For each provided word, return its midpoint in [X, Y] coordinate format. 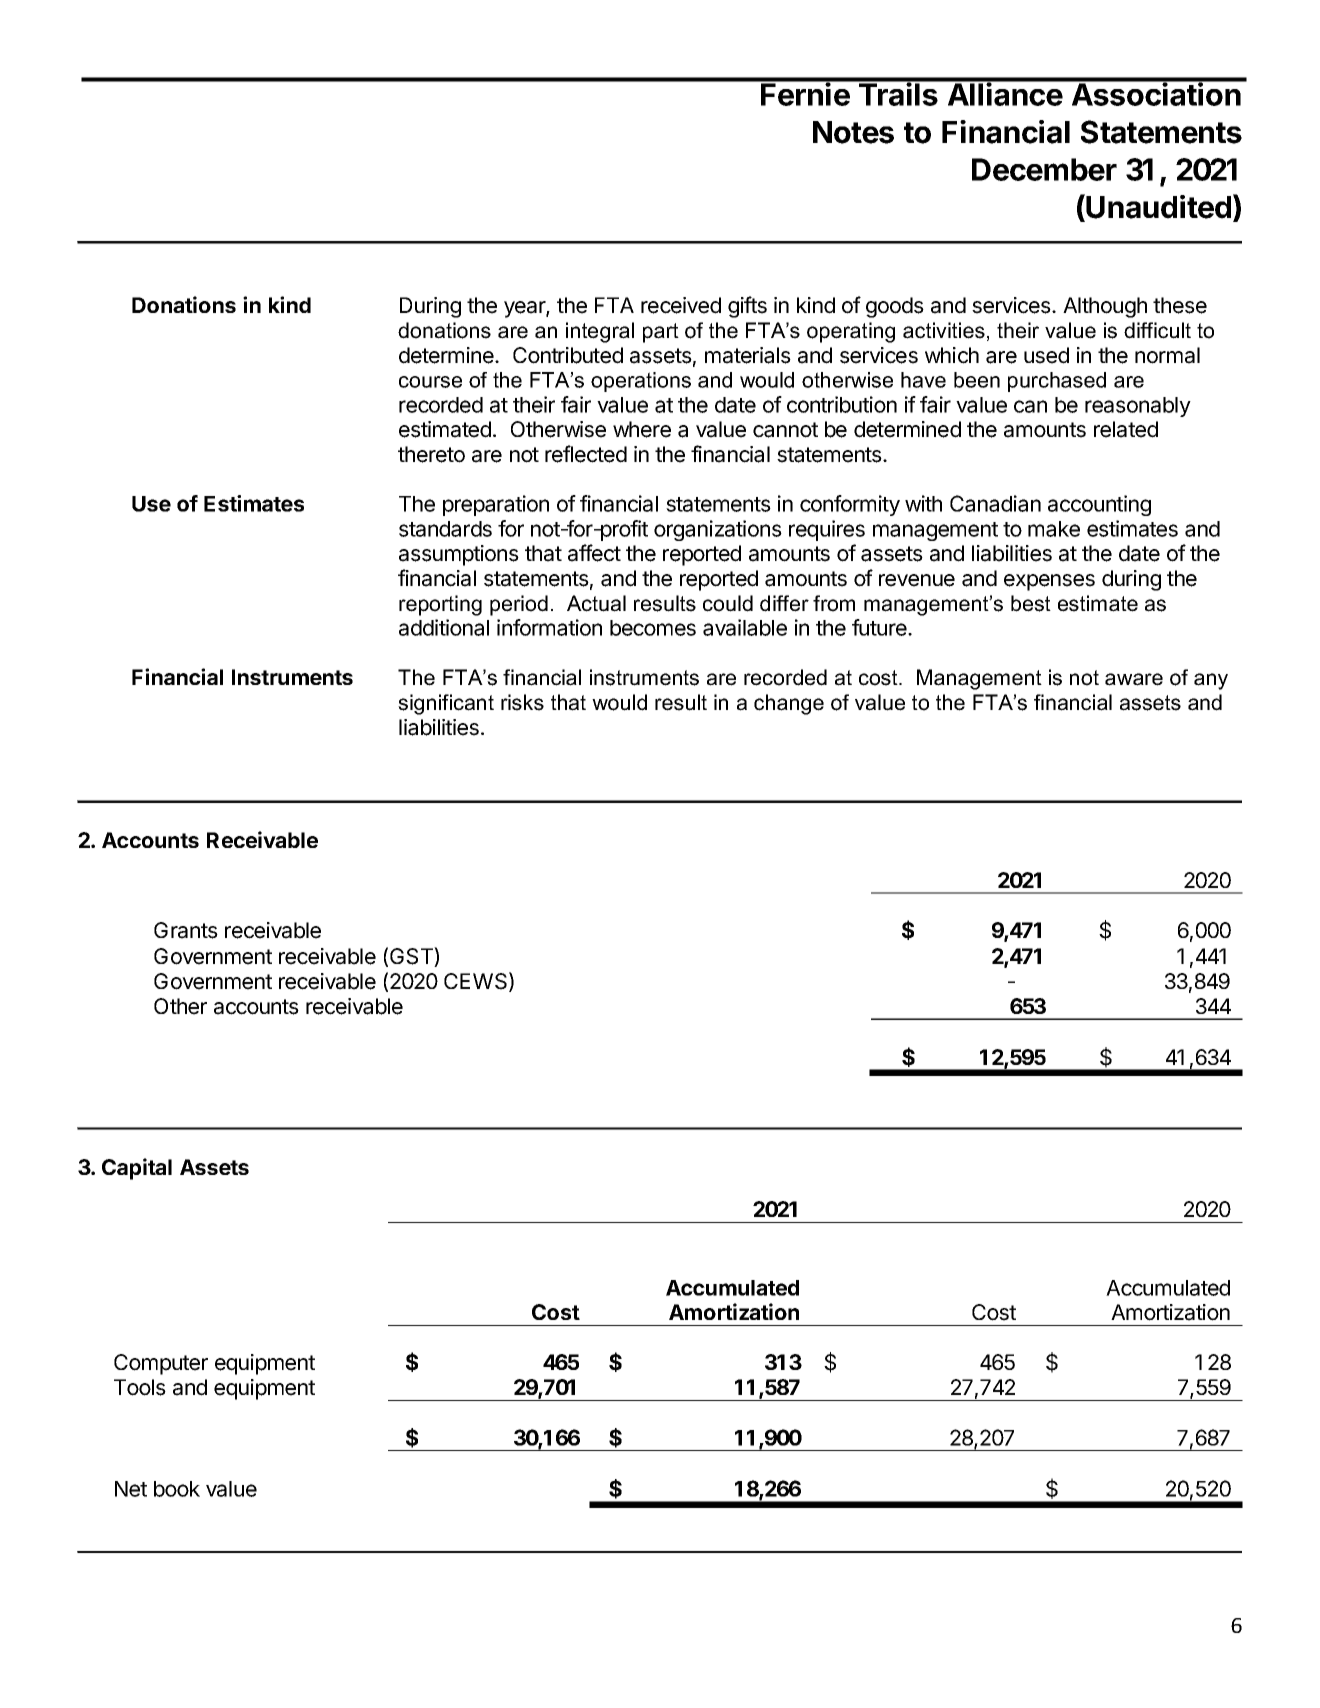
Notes [853, 132]
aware [1134, 679]
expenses [1049, 582]
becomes [653, 628]
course [430, 382]
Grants [186, 930]
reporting [440, 605]
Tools [140, 1387]
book [177, 1489]
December [1044, 169]
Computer [161, 1364]
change [789, 704]
